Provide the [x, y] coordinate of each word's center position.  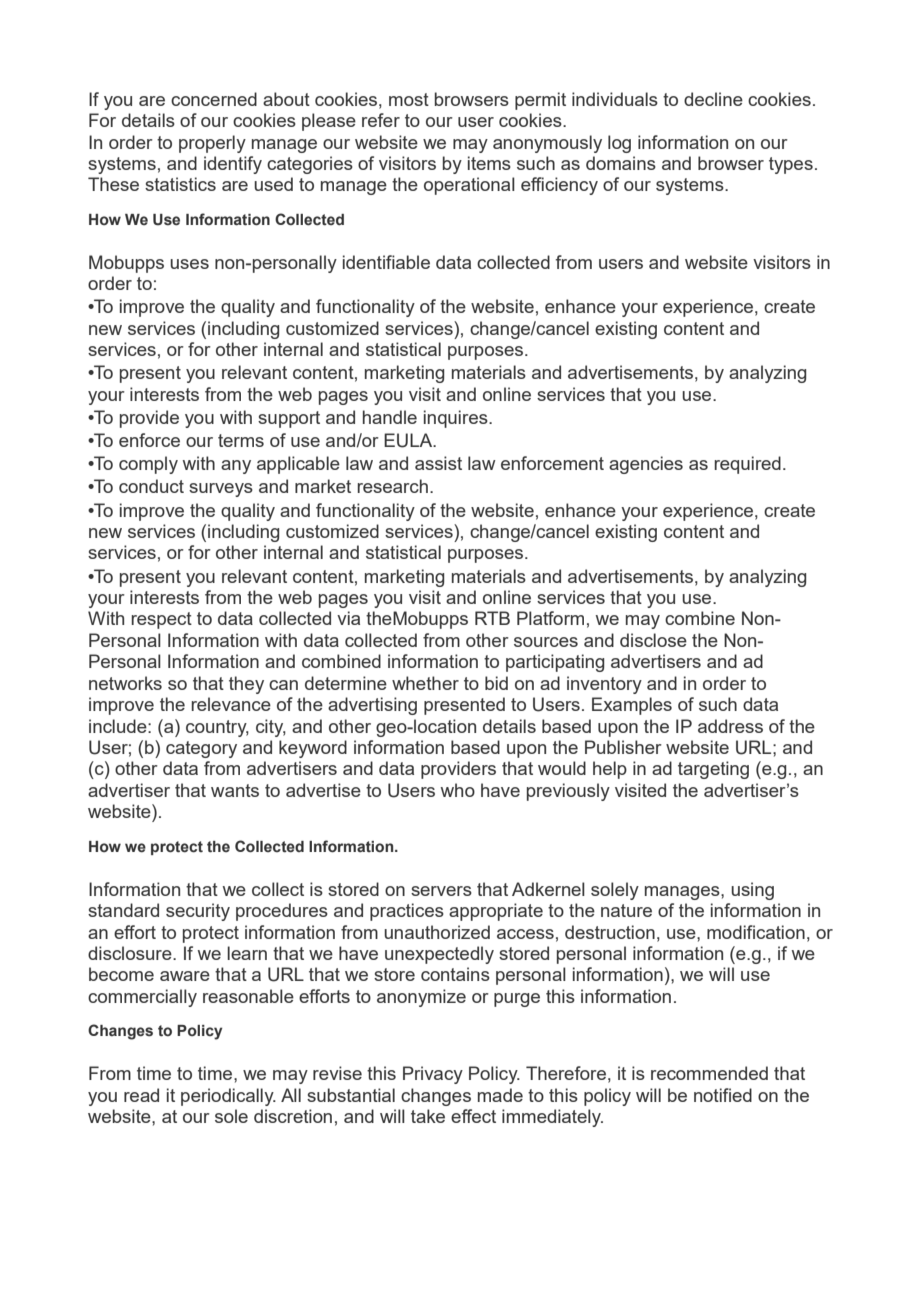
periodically [228, 1097]
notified [723, 1095]
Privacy [433, 1075]
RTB [492, 618]
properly [212, 144]
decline [713, 99]
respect [161, 620]
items [489, 163]
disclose [653, 640]
